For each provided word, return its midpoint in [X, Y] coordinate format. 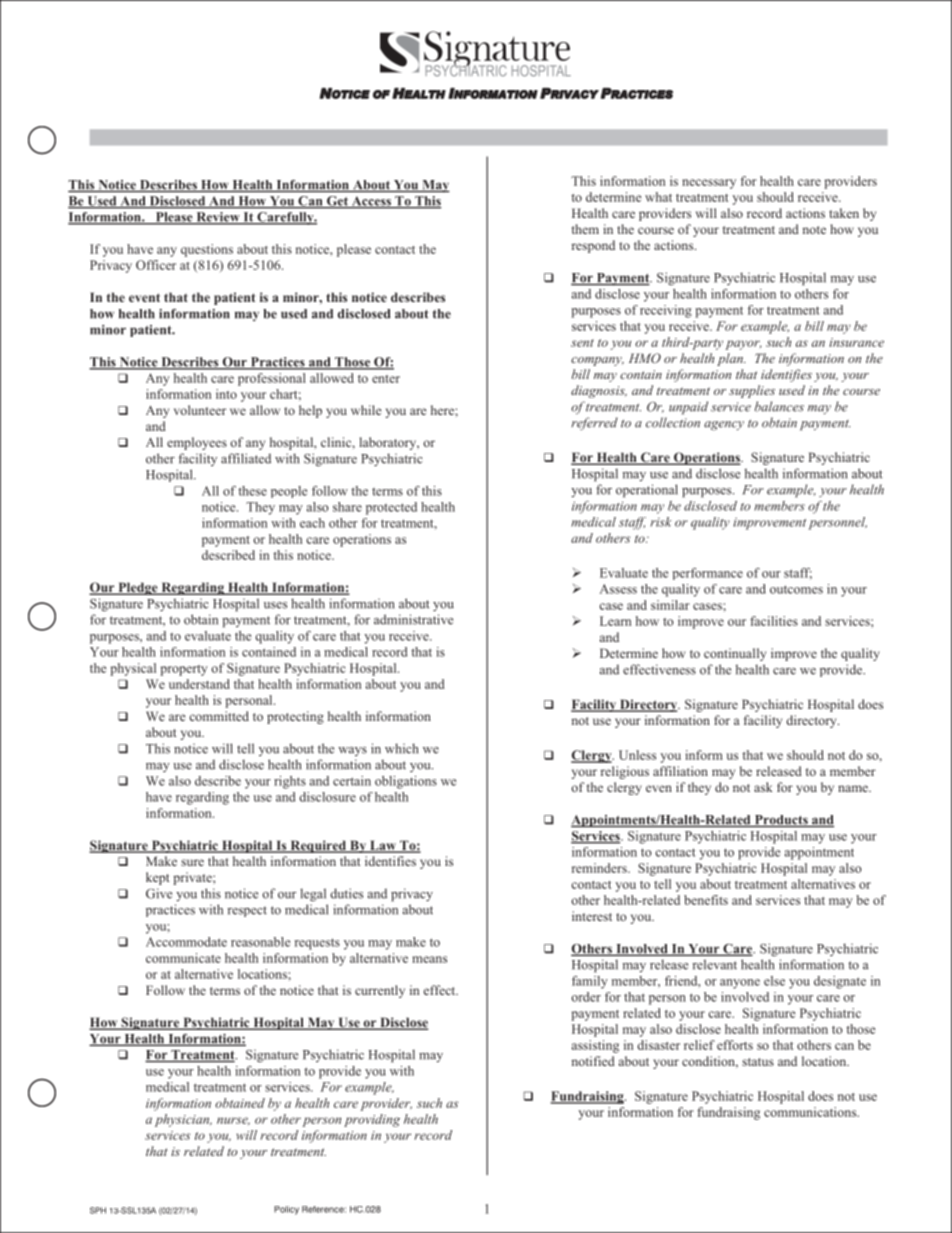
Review [218, 218]
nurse [233, 1121]
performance [707, 574]
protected [391, 508]
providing [372, 1120]
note [814, 230]
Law [382, 846]
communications [811, 1112]
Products [781, 821]
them [585, 229]
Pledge [138, 588]
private [193, 878]
